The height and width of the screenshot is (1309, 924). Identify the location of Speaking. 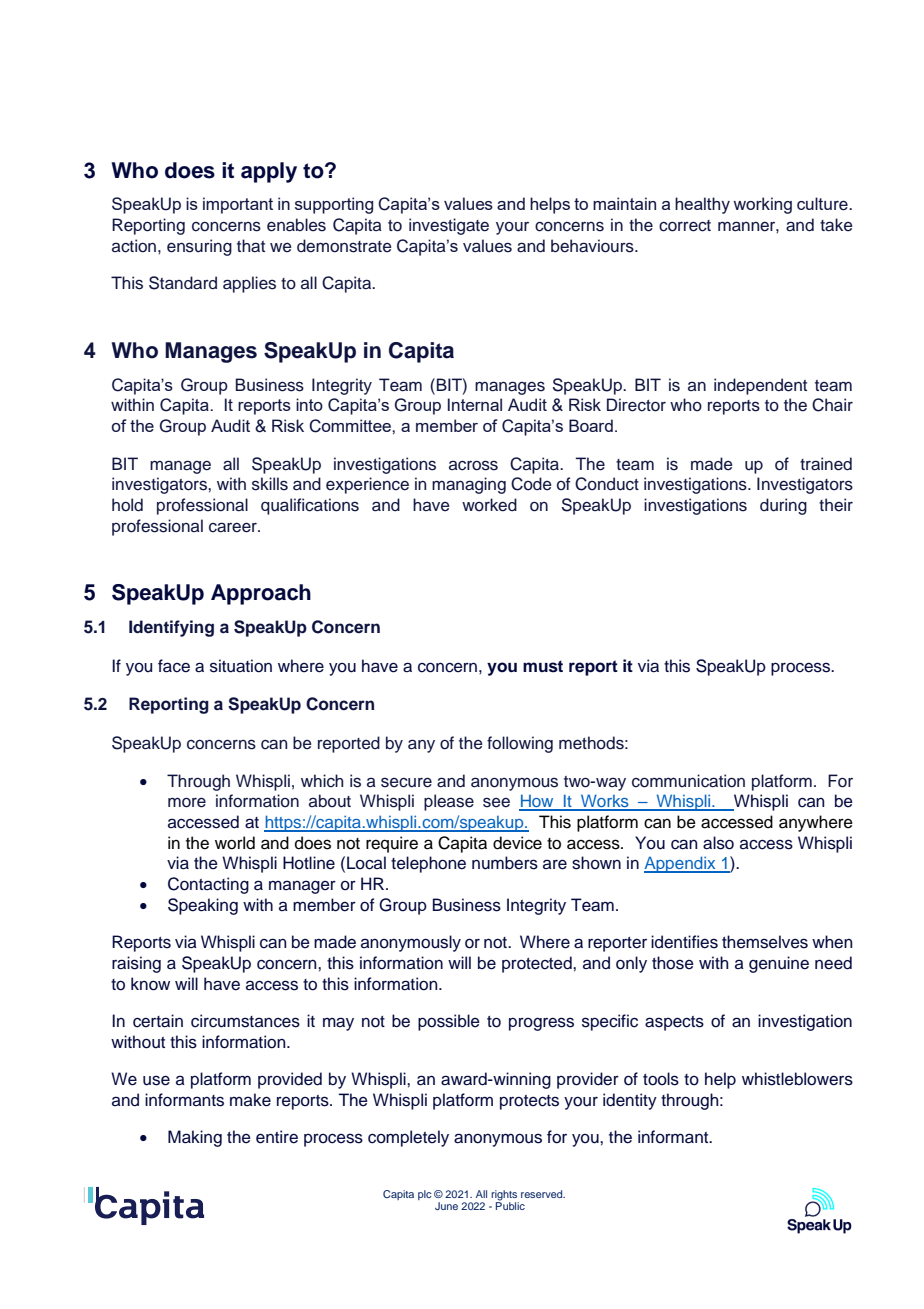
(203, 906).
